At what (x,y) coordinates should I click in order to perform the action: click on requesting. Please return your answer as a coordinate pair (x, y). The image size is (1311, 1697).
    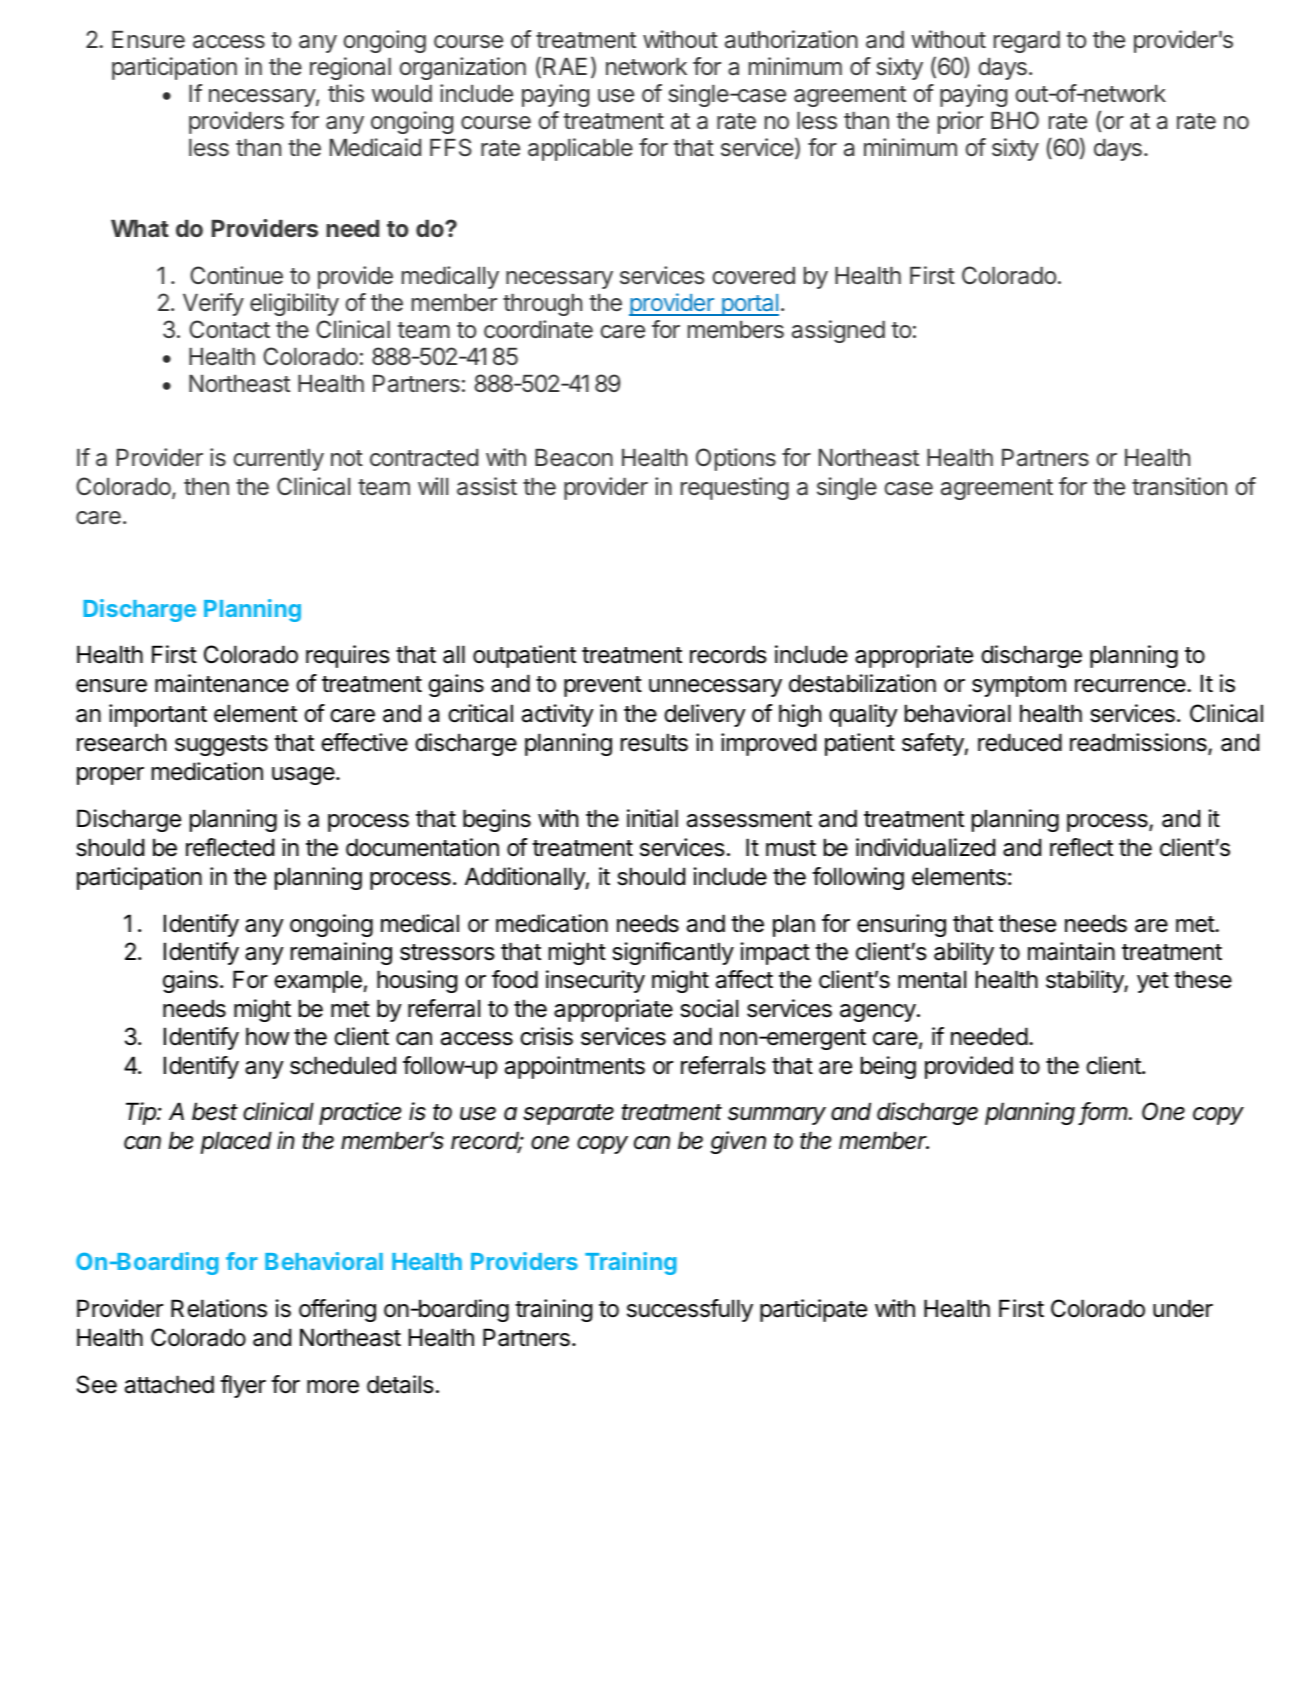
    Looking at the image, I should click on (735, 488).
